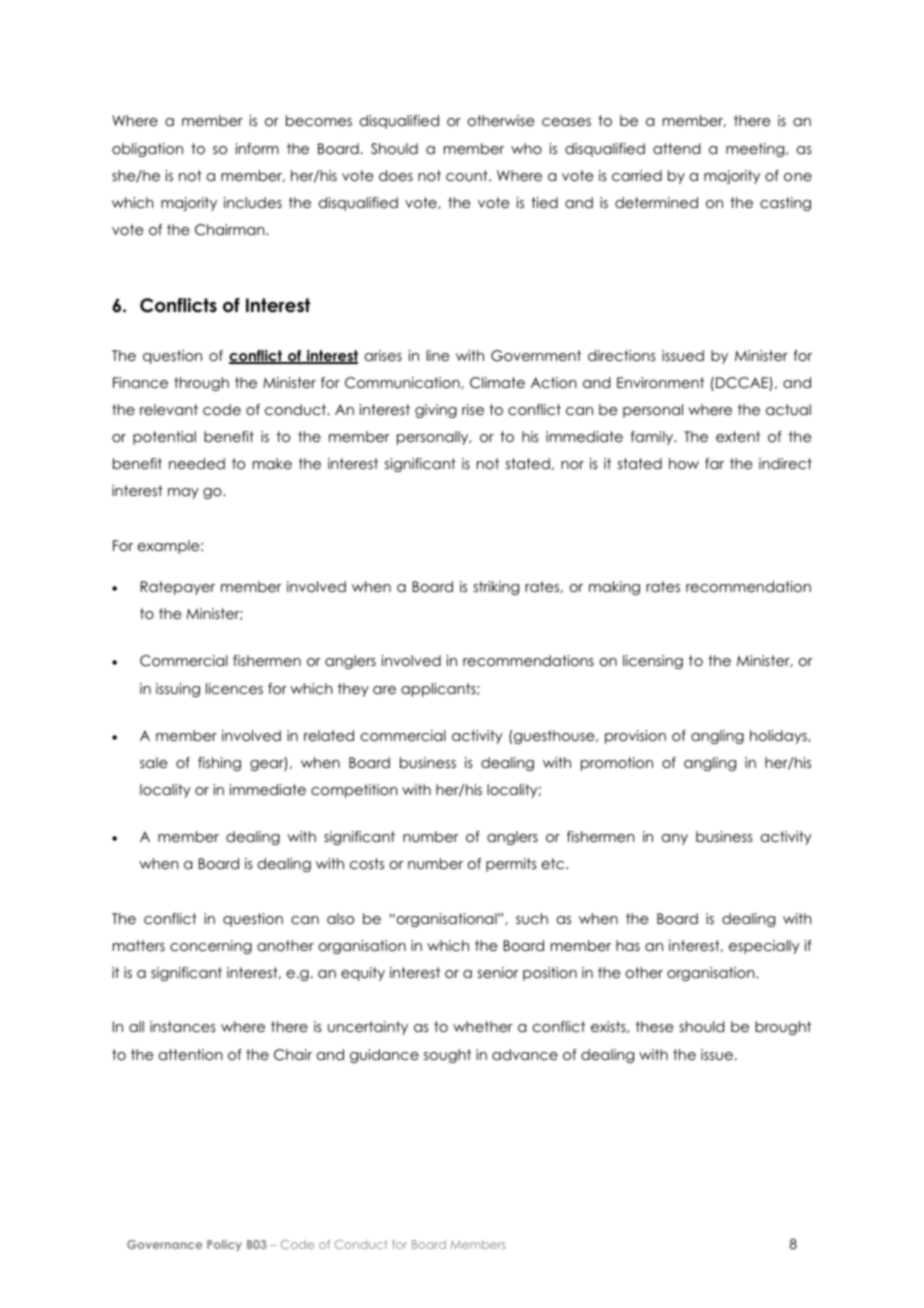  Describe the element at coordinates (756, 150) in the screenshot. I see `meeting` at that location.
